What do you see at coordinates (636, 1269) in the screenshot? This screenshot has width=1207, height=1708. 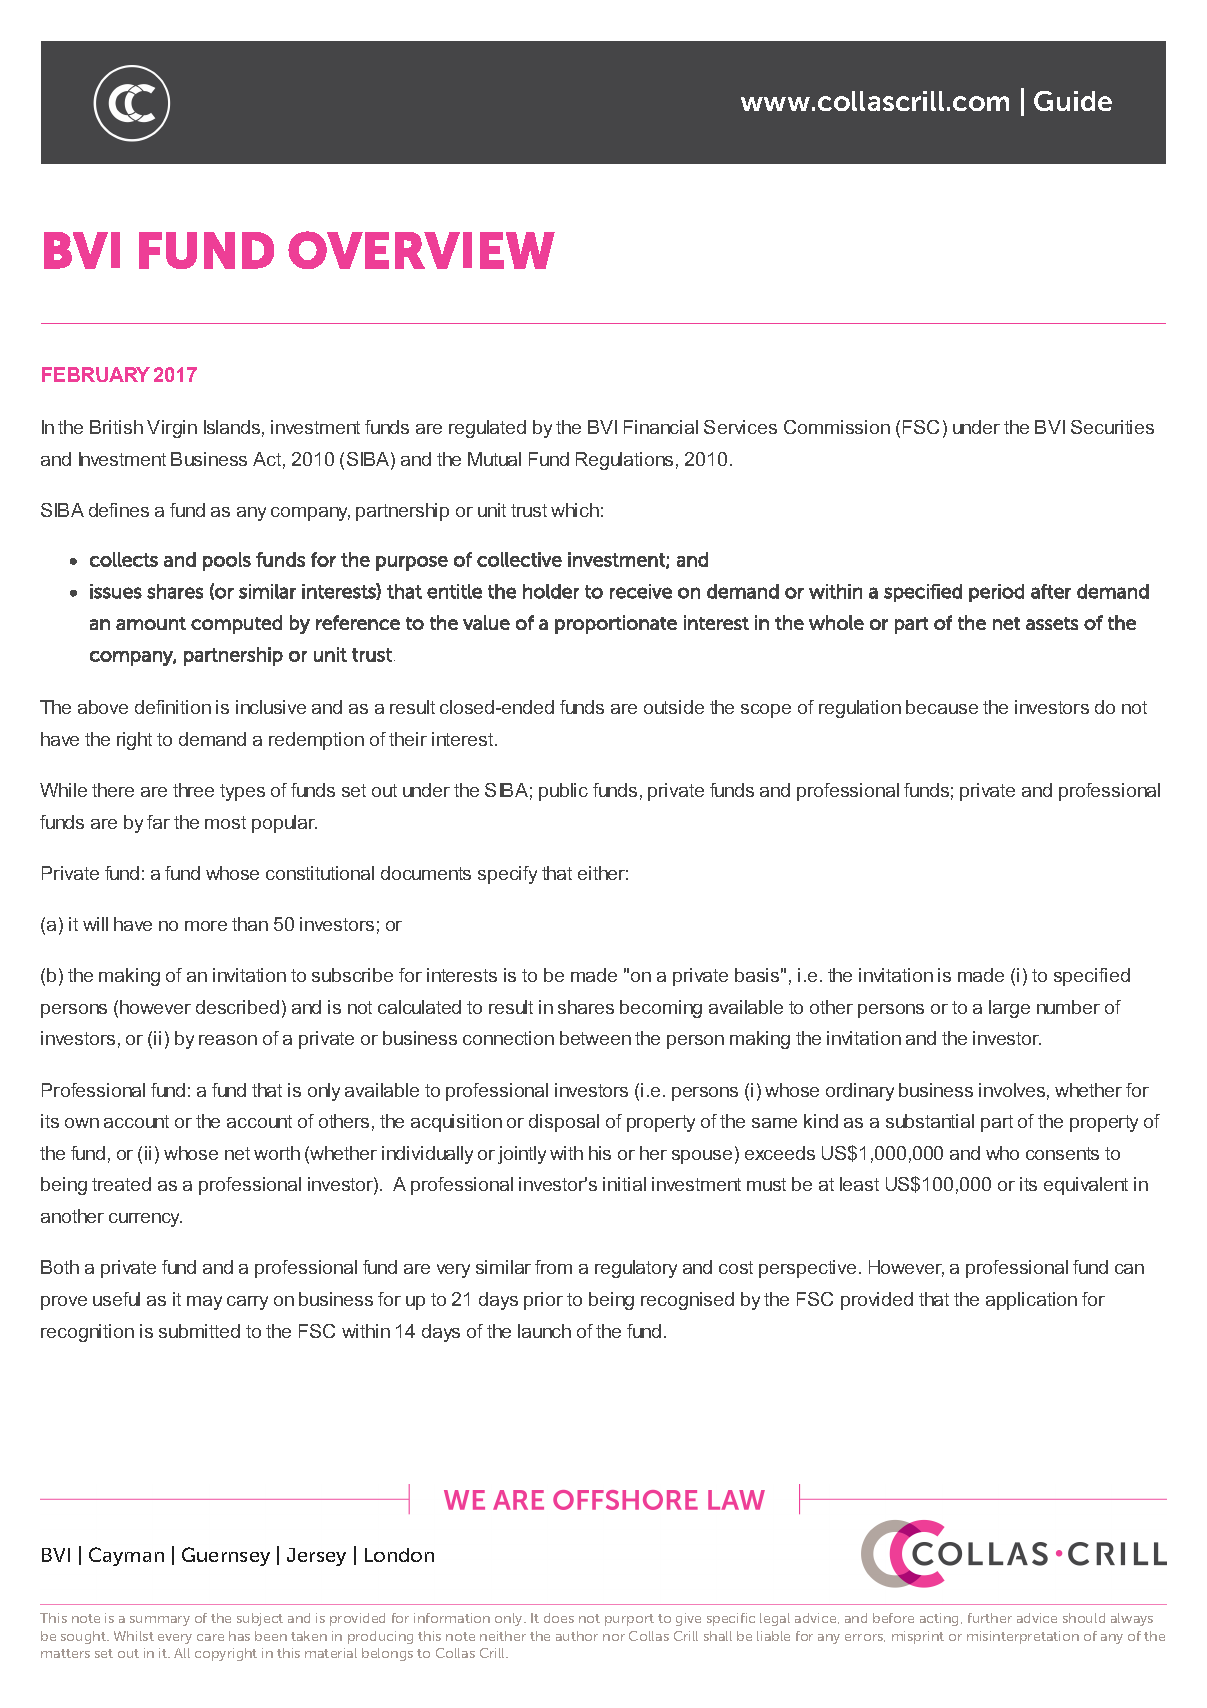 I see `regulatory` at bounding box center [636, 1269].
